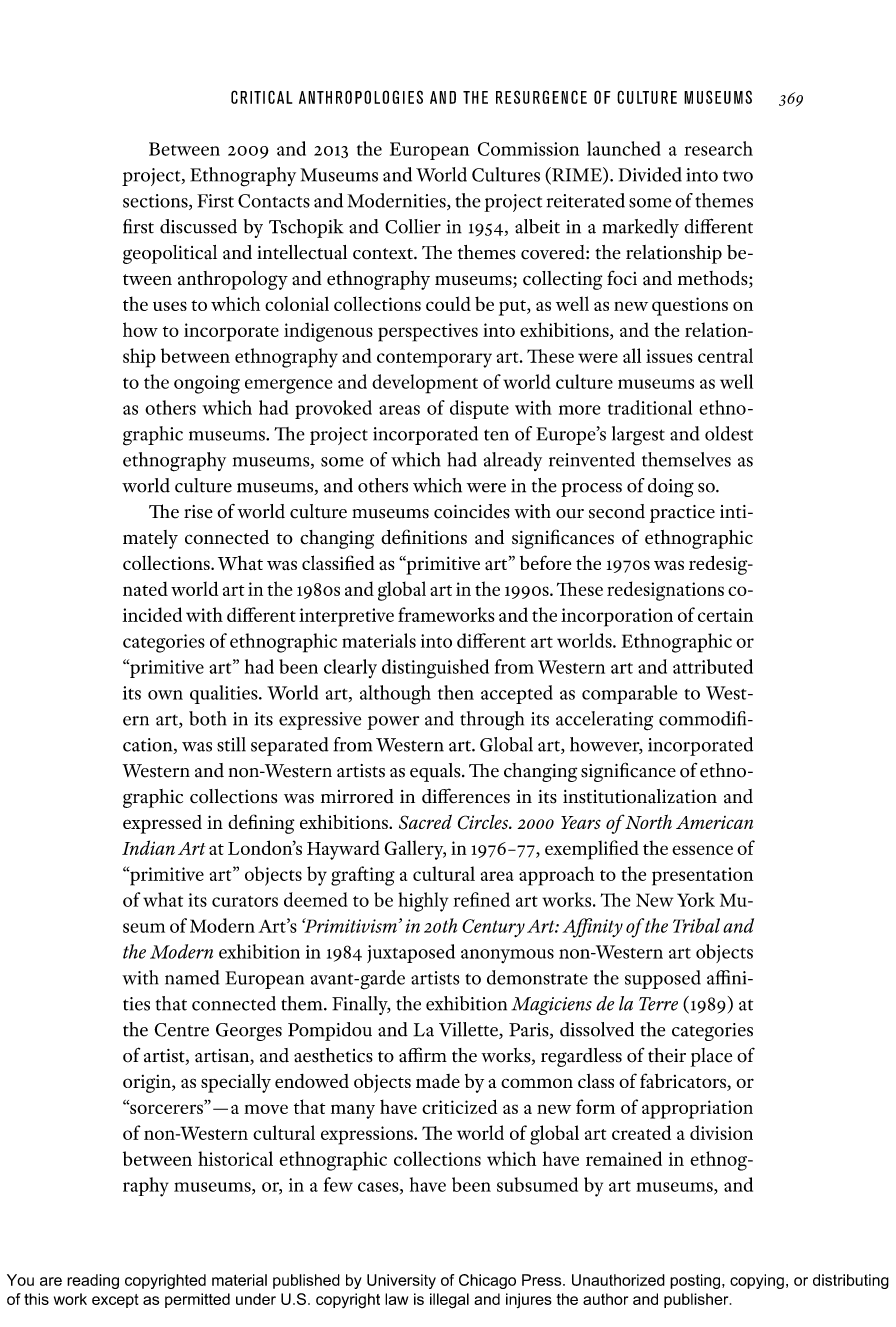  Describe the element at coordinates (93, 1281) in the screenshot. I see `reading` at that location.
